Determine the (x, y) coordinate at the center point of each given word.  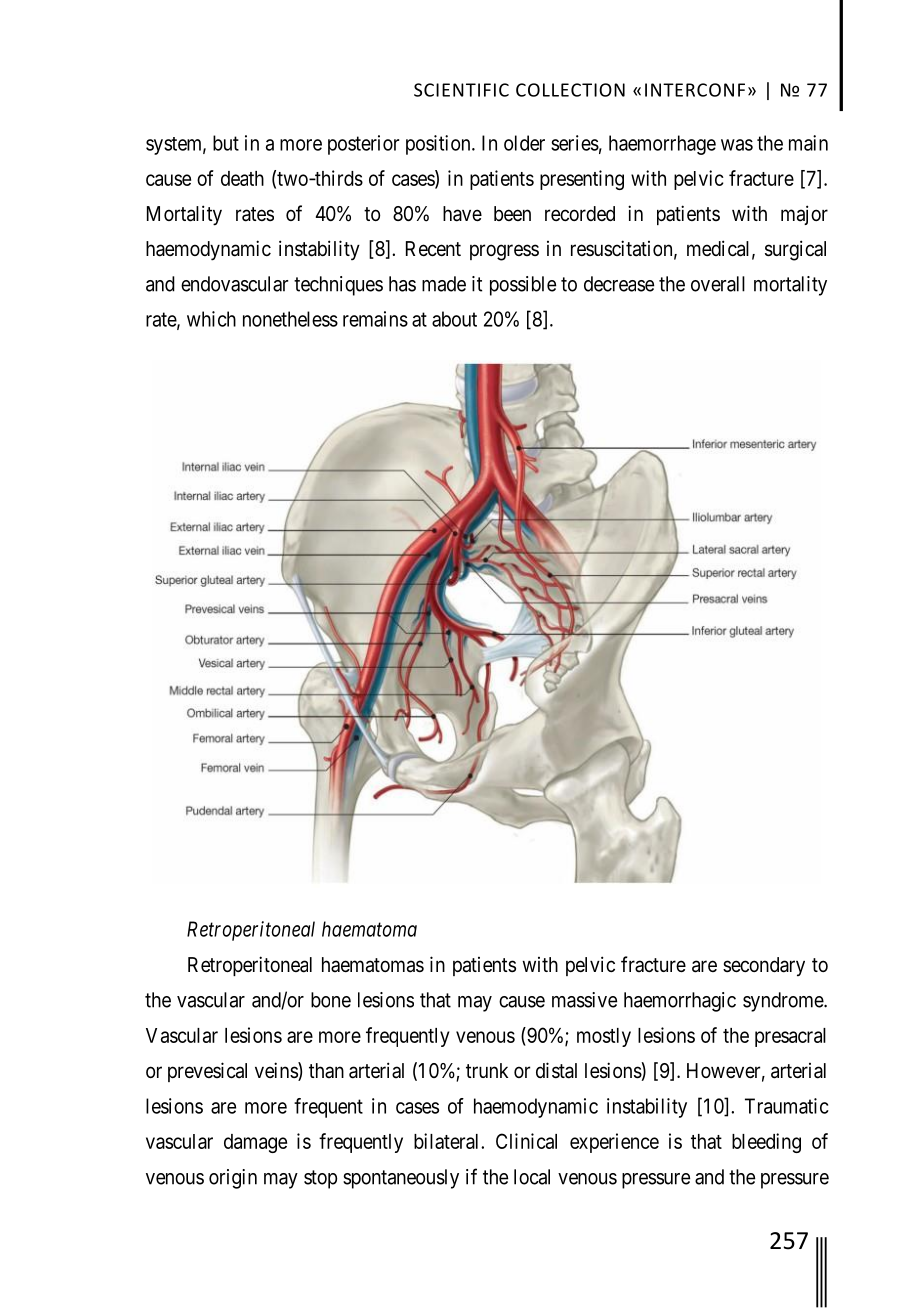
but (226, 143)
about (454, 319)
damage (255, 1143)
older (524, 143)
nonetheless (290, 319)
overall (718, 284)
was (737, 145)
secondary (764, 967)
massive (584, 1000)
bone (331, 1000)
